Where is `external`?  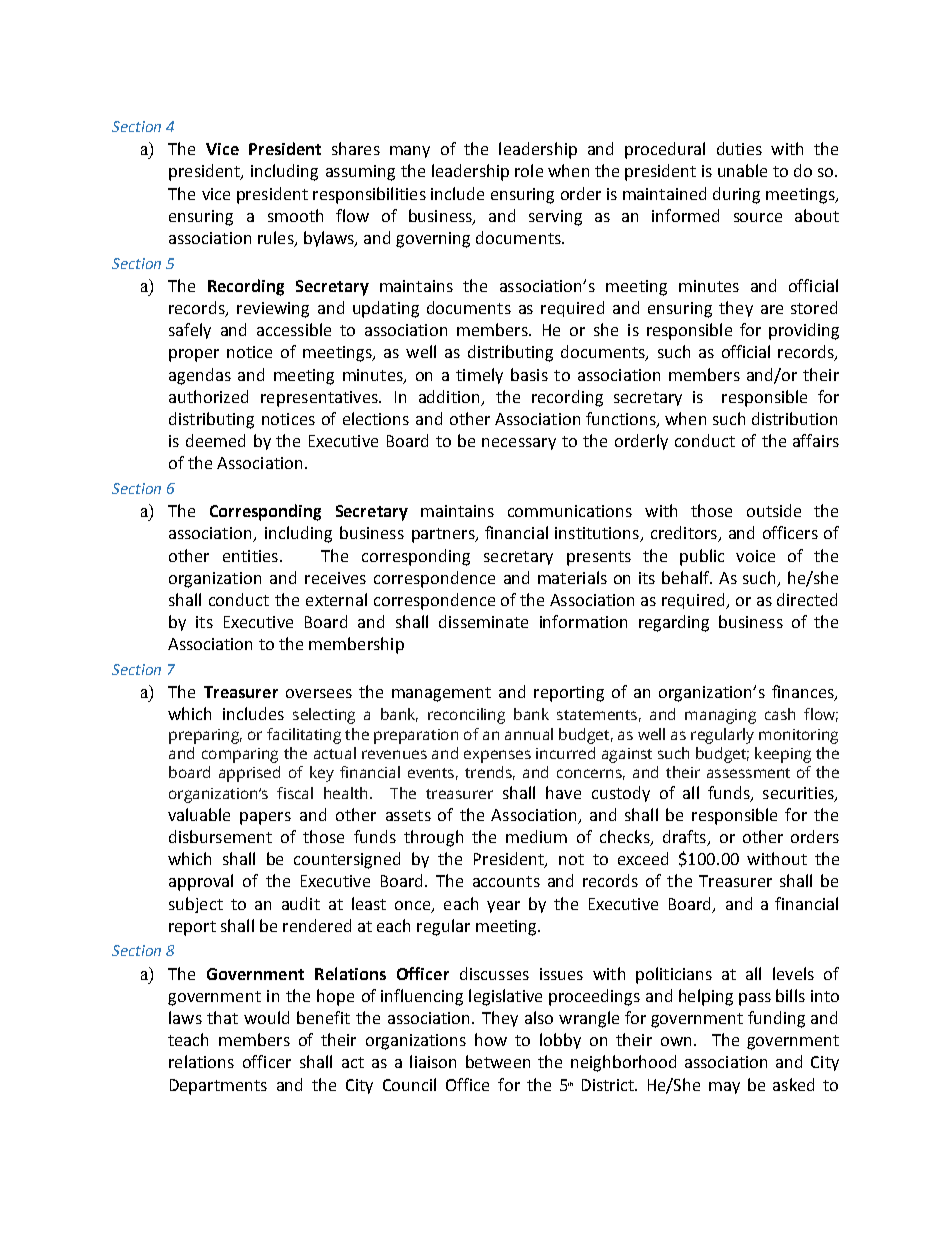 external is located at coordinates (336, 599).
